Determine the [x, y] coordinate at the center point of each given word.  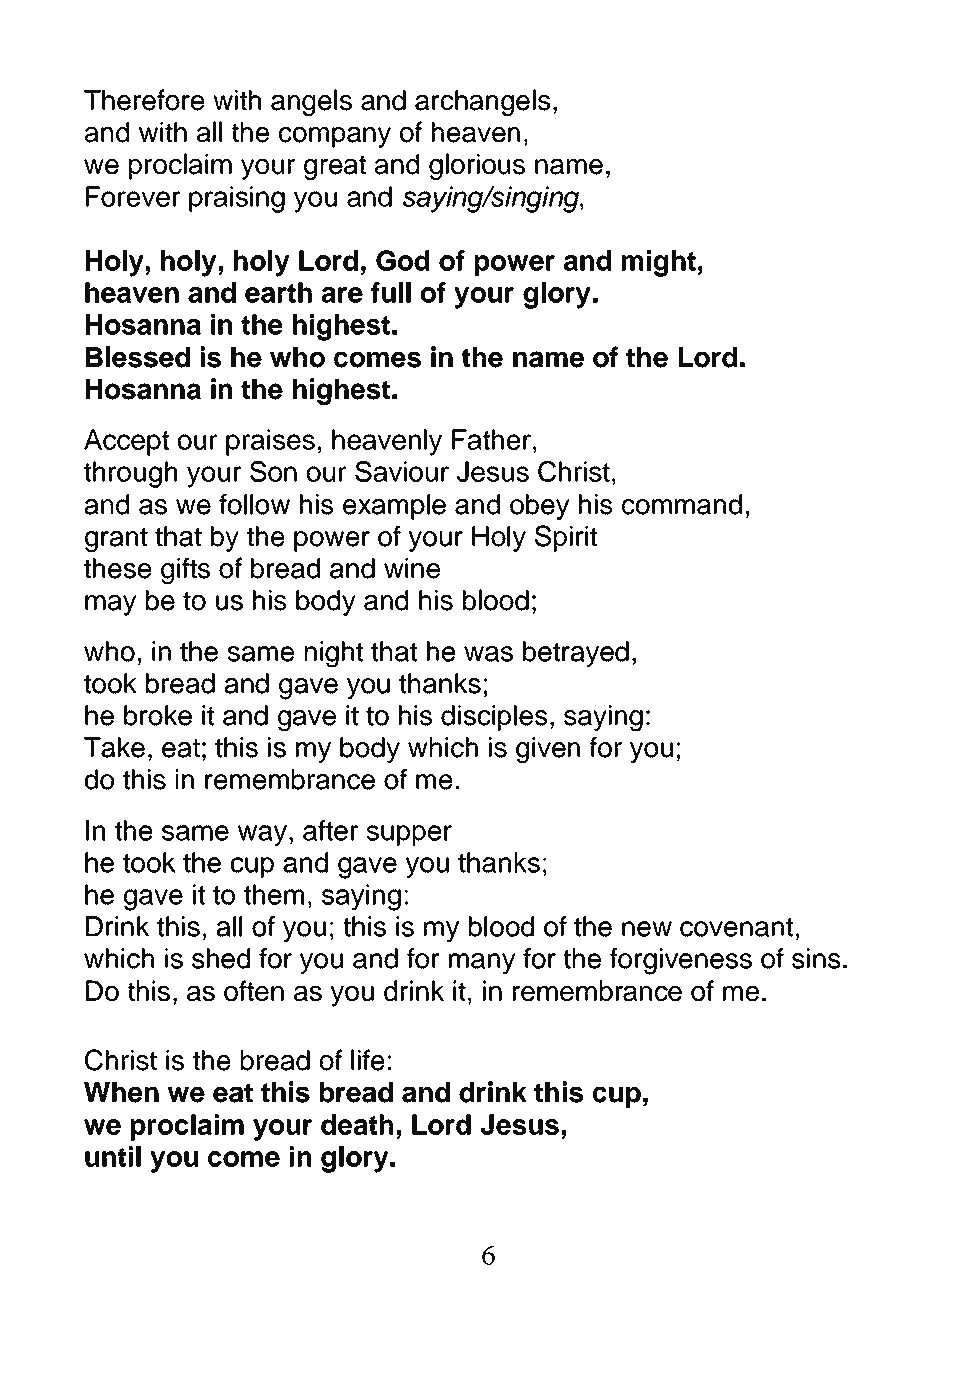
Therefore [144, 100]
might [659, 263]
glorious [477, 166]
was [488, 654]
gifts [185, 570]
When [121, 1092]
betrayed [576, 654]
